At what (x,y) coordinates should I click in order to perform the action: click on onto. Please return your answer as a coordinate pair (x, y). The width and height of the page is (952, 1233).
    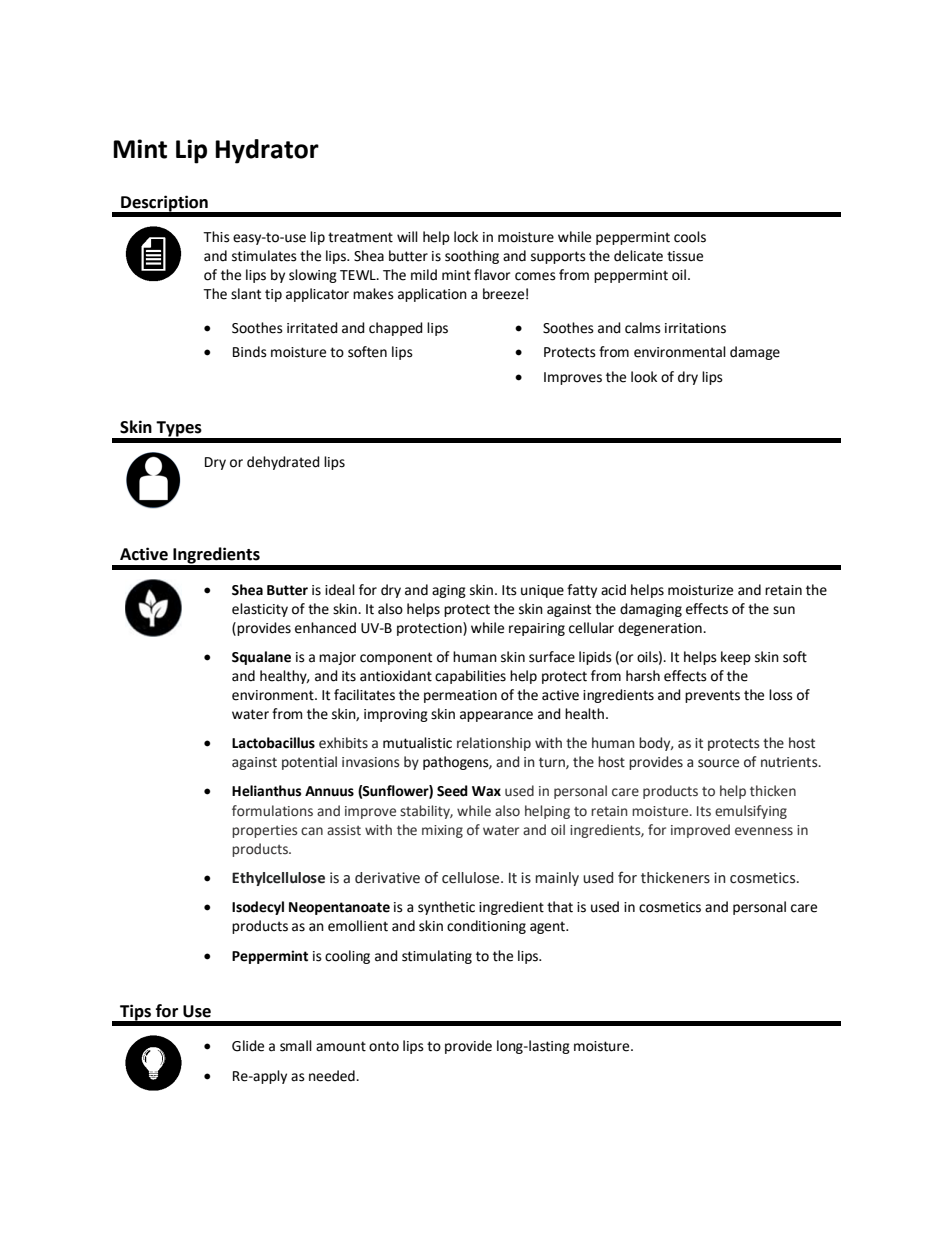
    Looking at the image, I should click on (384, 1046).
